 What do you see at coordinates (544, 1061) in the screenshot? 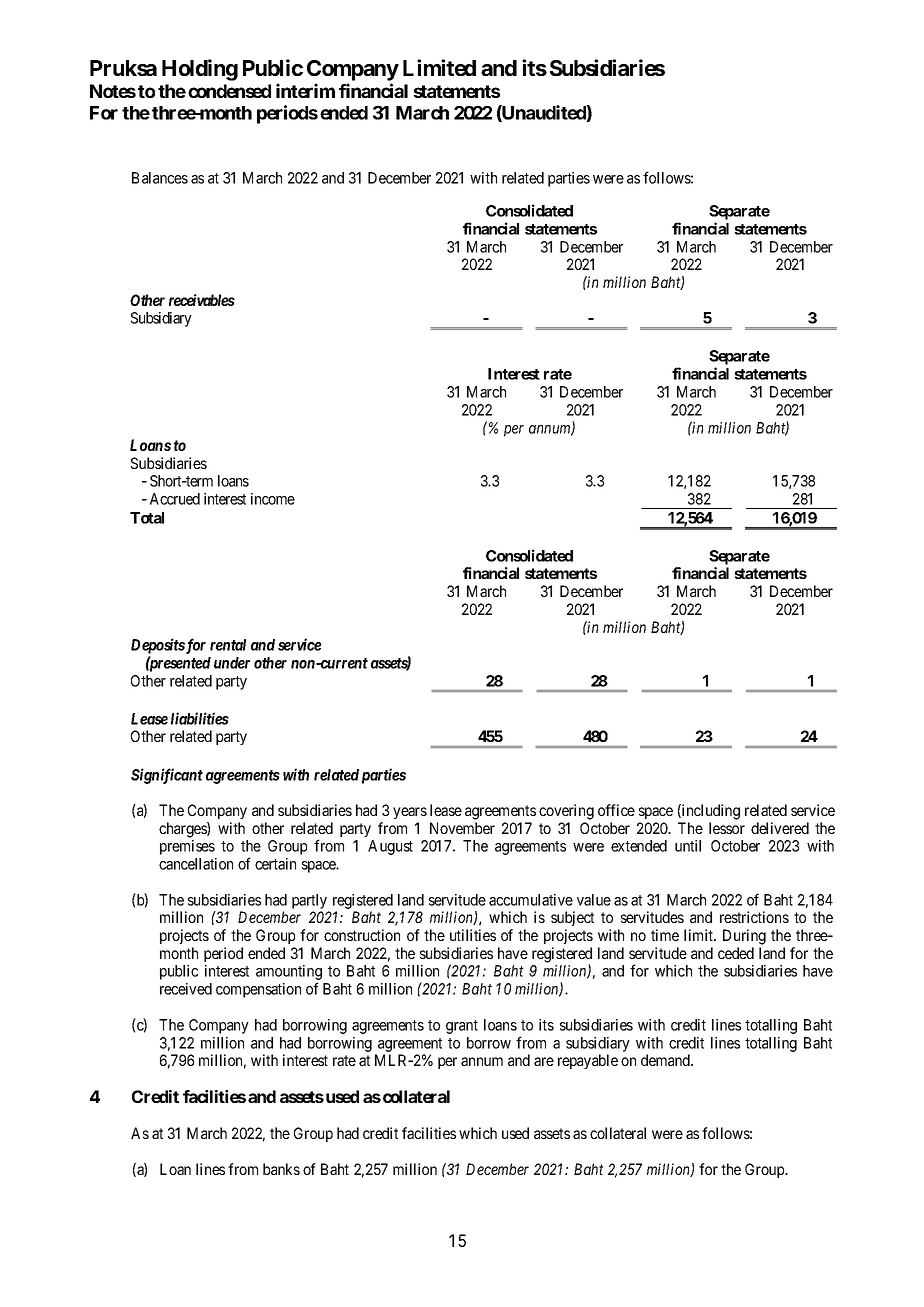
I see `are` at bounding box center [544, 1061].
